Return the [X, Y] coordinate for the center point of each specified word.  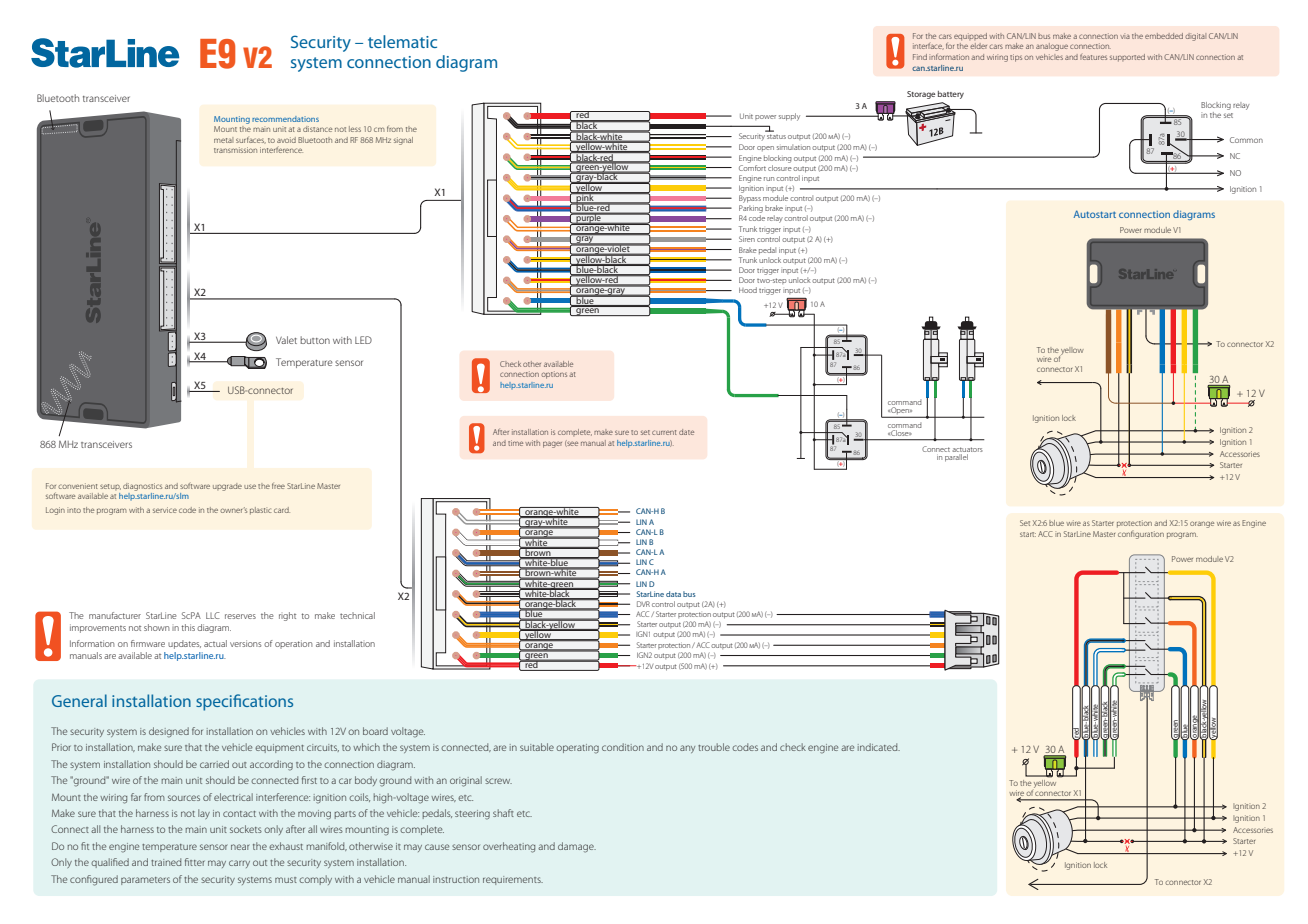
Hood [748, 290]
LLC [213, 615]
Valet [286, 340]
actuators [967, 451]
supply [789, 117]
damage [577, 847]
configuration [1141, 535]
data [673, 594]
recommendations [285, 119]
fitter [195, 862]
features [1093, 57]
